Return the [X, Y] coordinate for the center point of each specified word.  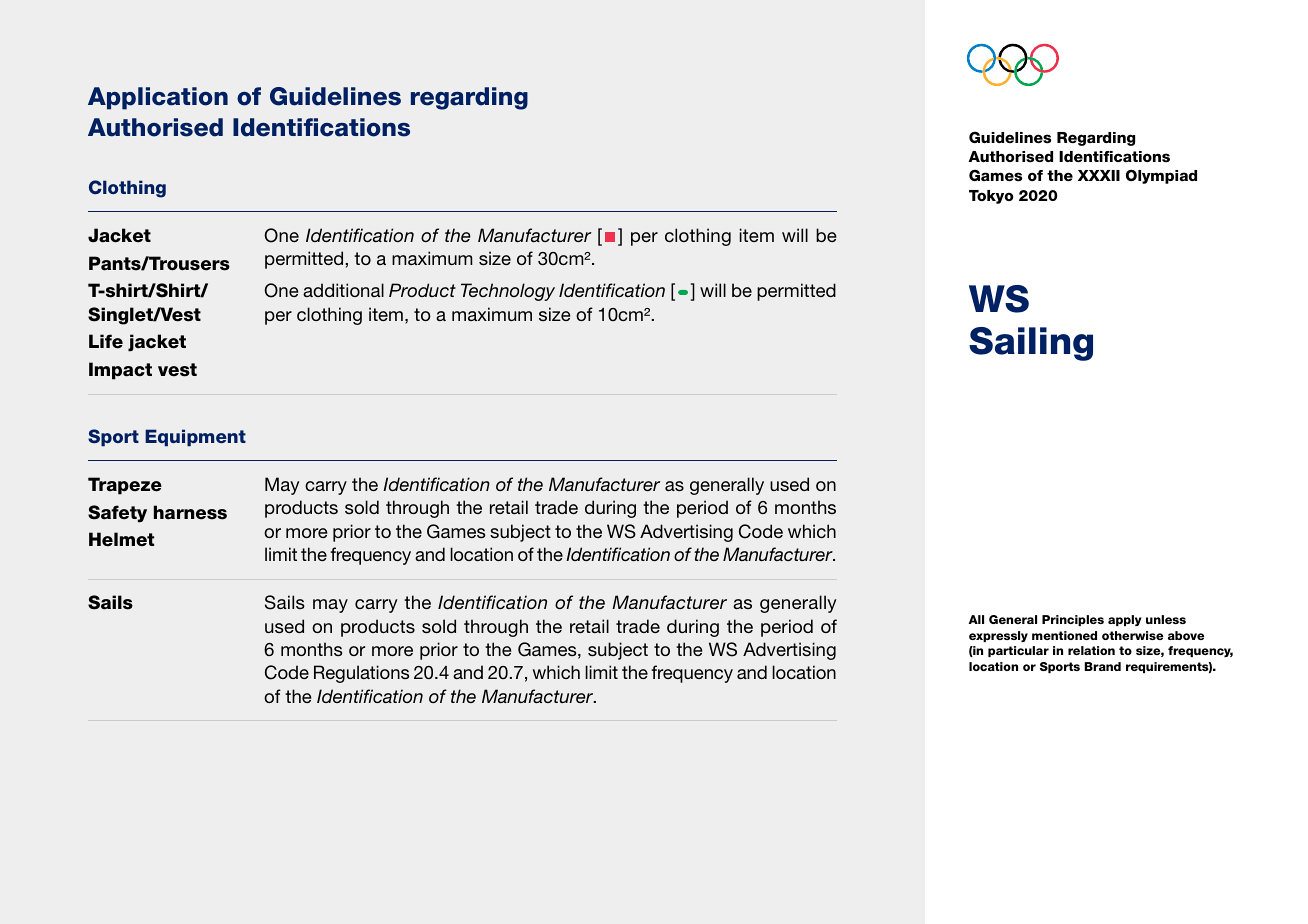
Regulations [361, 674]
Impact [120, 371]
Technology [508, 292]
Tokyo [991, 197]
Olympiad [1161, 176]
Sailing [1031, 344]
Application [158, 98]
